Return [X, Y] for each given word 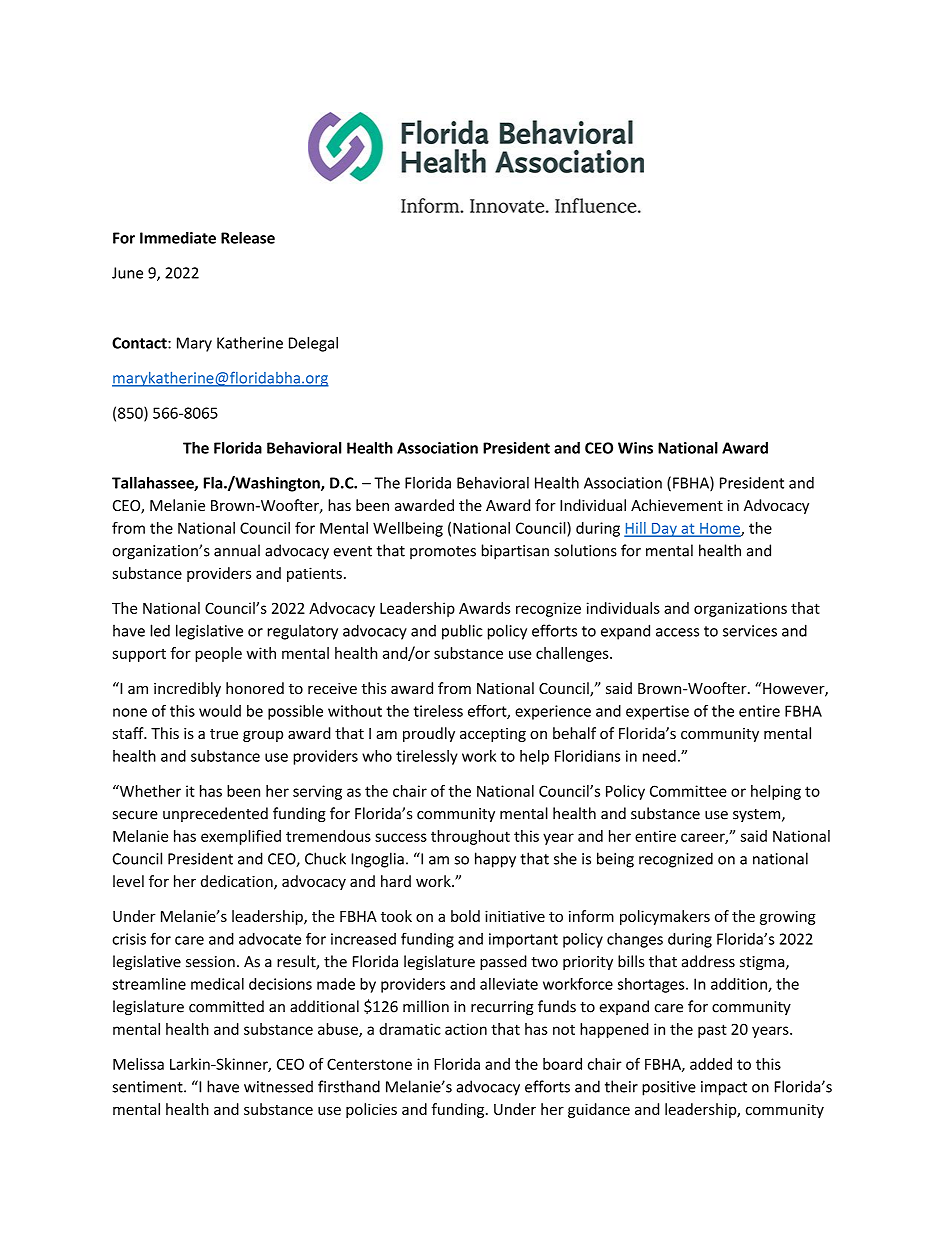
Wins [635, 448]
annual [237, 550]
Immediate [178, 238]
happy [495, 860]
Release [248, 237]
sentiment [148, 1087]
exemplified [241, 837]
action [466, 1029]
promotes [443, 552]
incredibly [187, 689]
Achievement [677, 505]
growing [788, 917]
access [677, 632]
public [462, 632]
